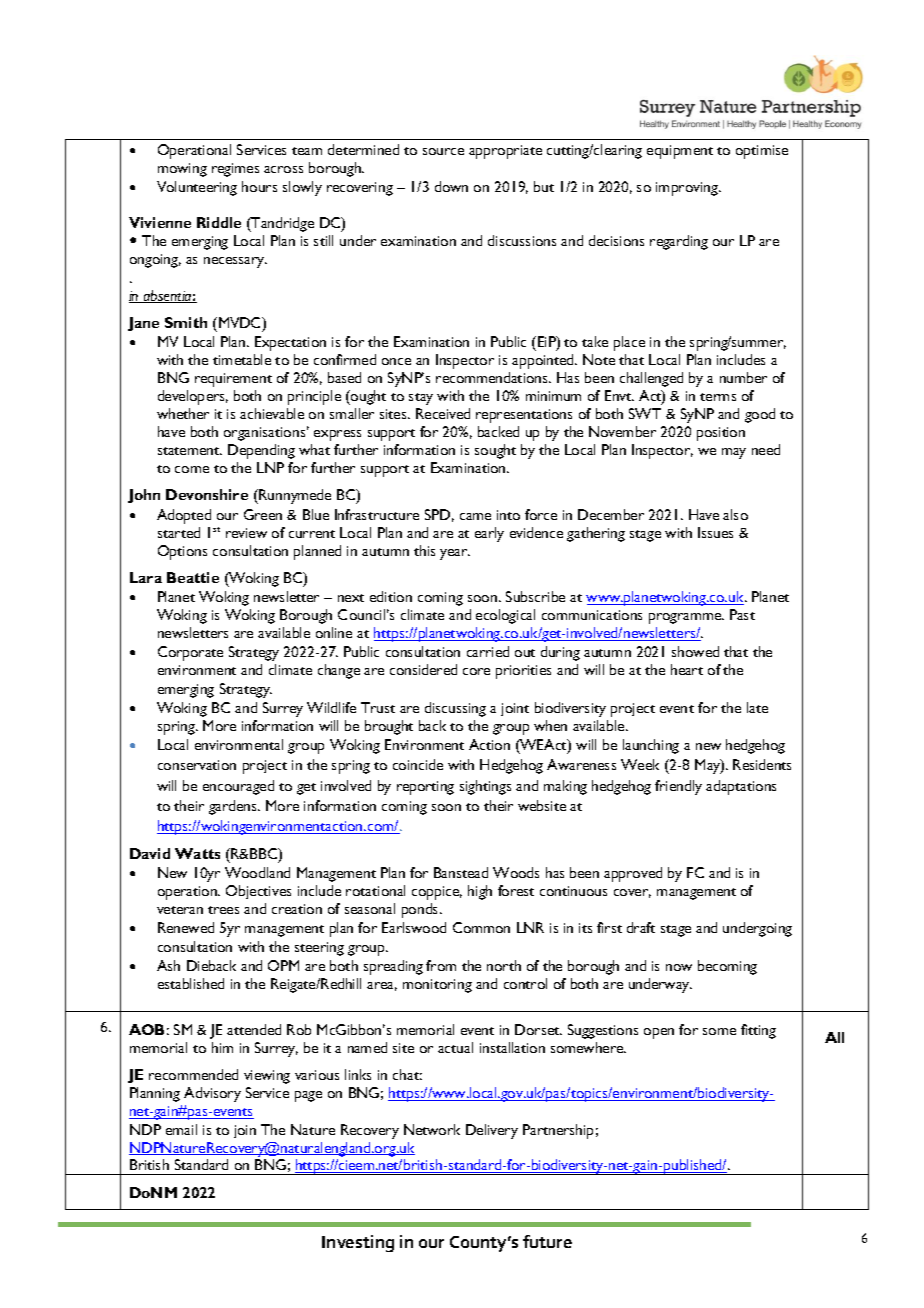  Describe the element at coordinates (687, 669) in the screenshot. I see `heart` at that location.
